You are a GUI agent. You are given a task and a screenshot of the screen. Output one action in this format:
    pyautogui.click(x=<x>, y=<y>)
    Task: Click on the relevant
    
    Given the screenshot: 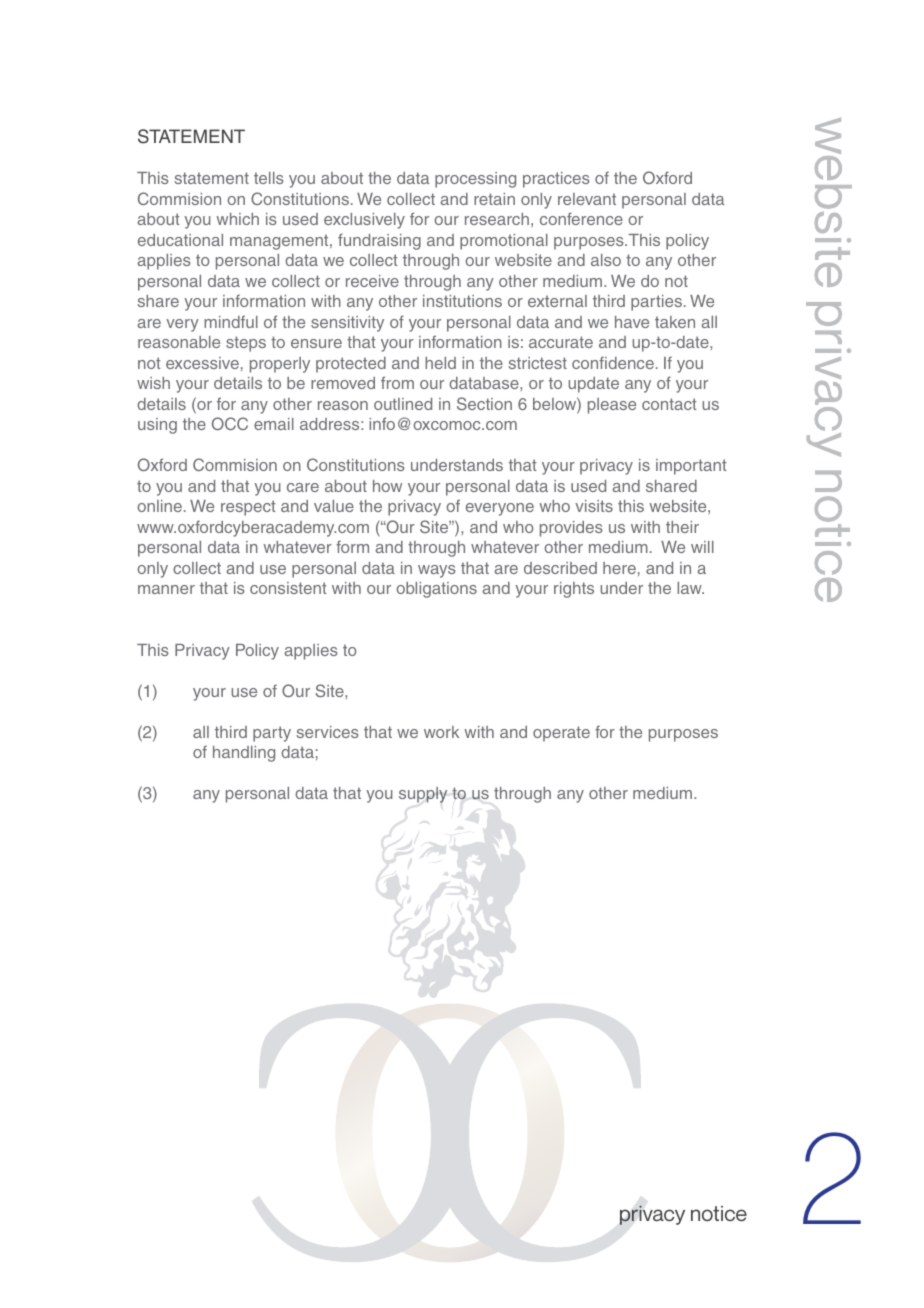 What is the action you would take?
    pyautogui.click(x=587, y=199)
